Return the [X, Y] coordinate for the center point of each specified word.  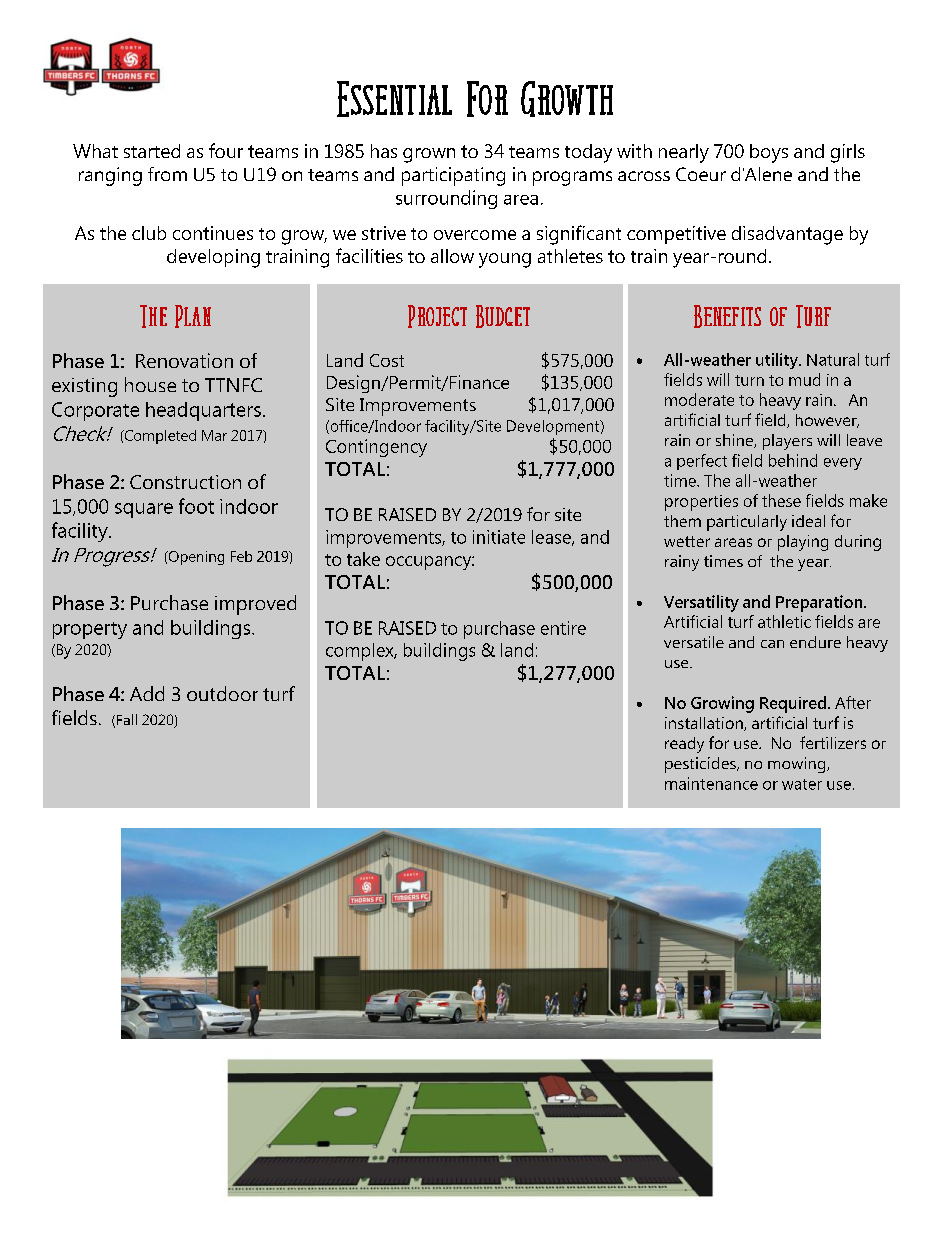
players [787, 442]
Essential [394, 99]
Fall [127, 719]
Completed [159, 437]
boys [769, 153]
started [152, 151]
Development [554, 427]
